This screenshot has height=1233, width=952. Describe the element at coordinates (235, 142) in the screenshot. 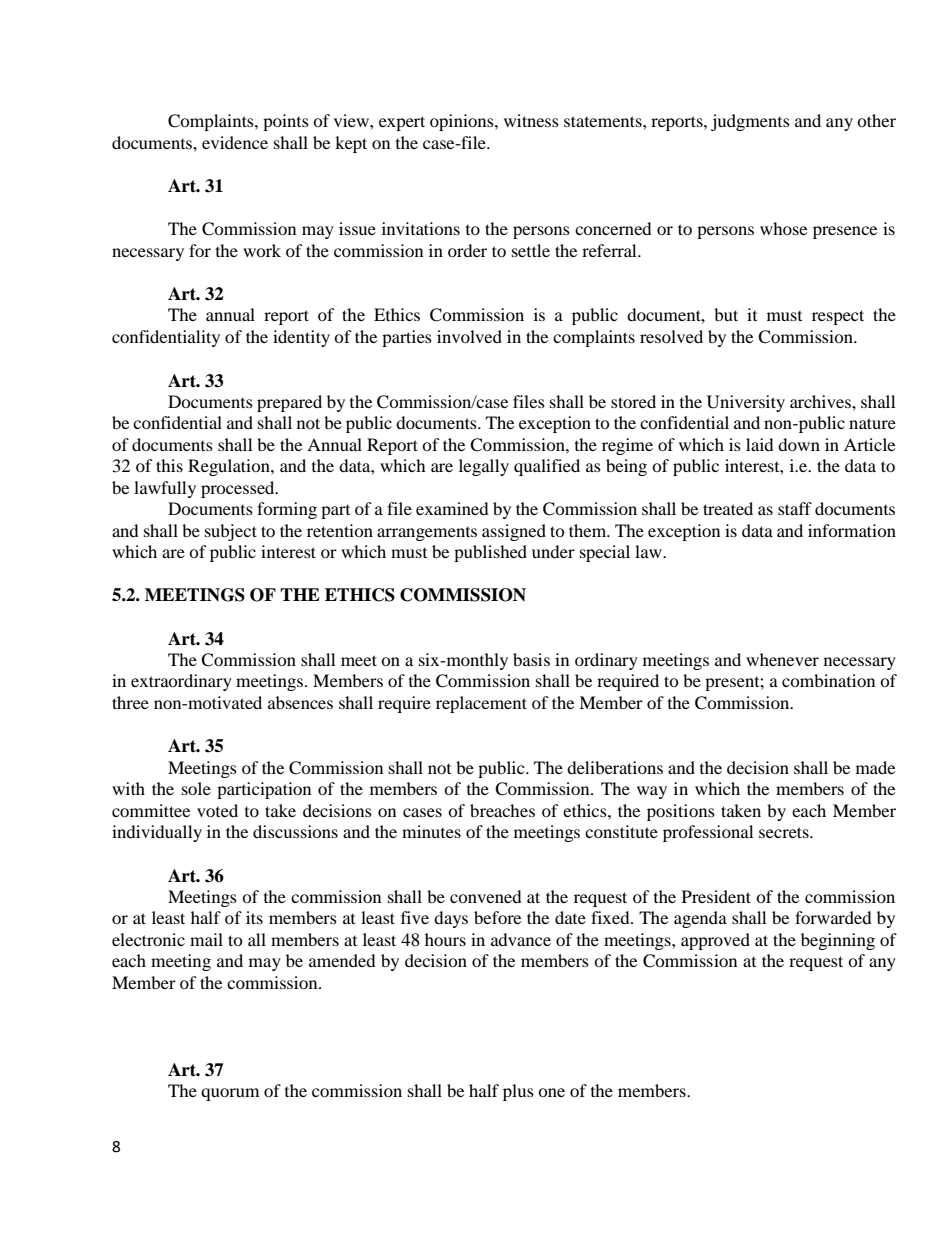

I see `evidence` at that location.
